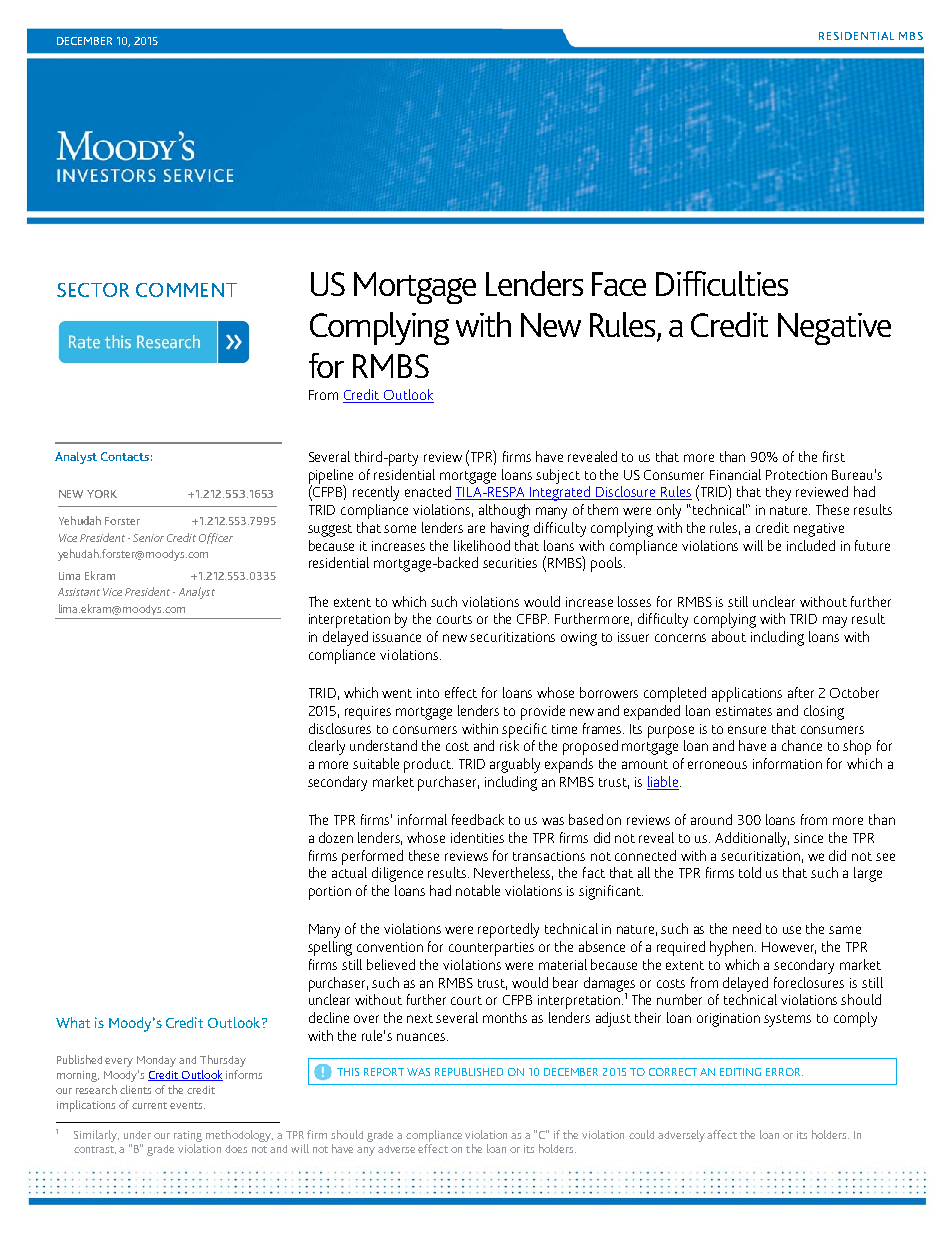  What do you see at coordinates (789, 948) in the document?
I see `However` at bounding box center [789, 948].
